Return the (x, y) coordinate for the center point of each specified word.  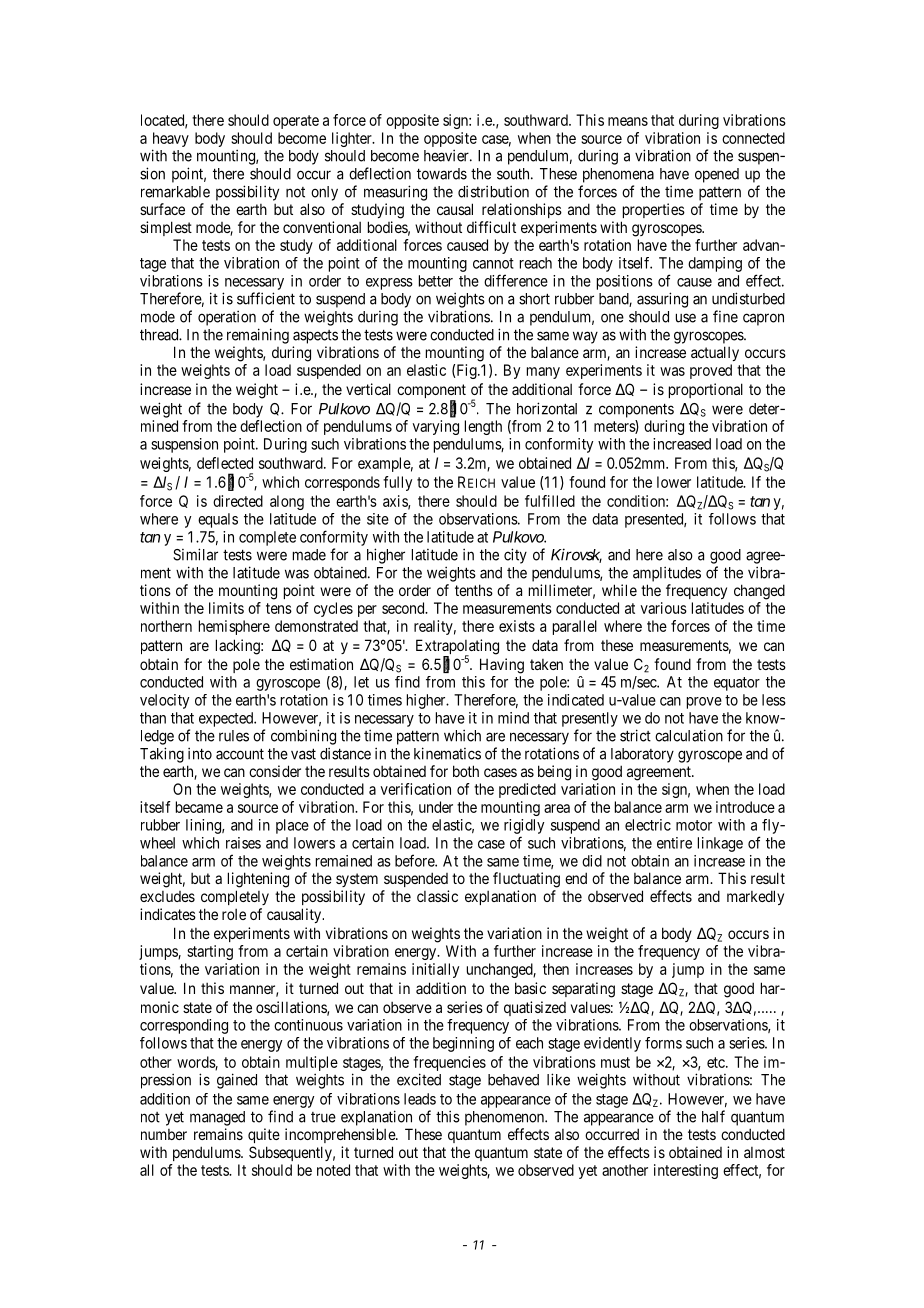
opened (717, 175)
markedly (755, 897)
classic (437, 896)
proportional (706, 390)
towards (442, 174)
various (664, 608)
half (713, 1116)
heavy (171, 139)
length (483, 427)
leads (420, 1099)
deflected (225, 463)
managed (217, 1118)
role (234, 914)
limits (226, 608)
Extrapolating (457, 648)
